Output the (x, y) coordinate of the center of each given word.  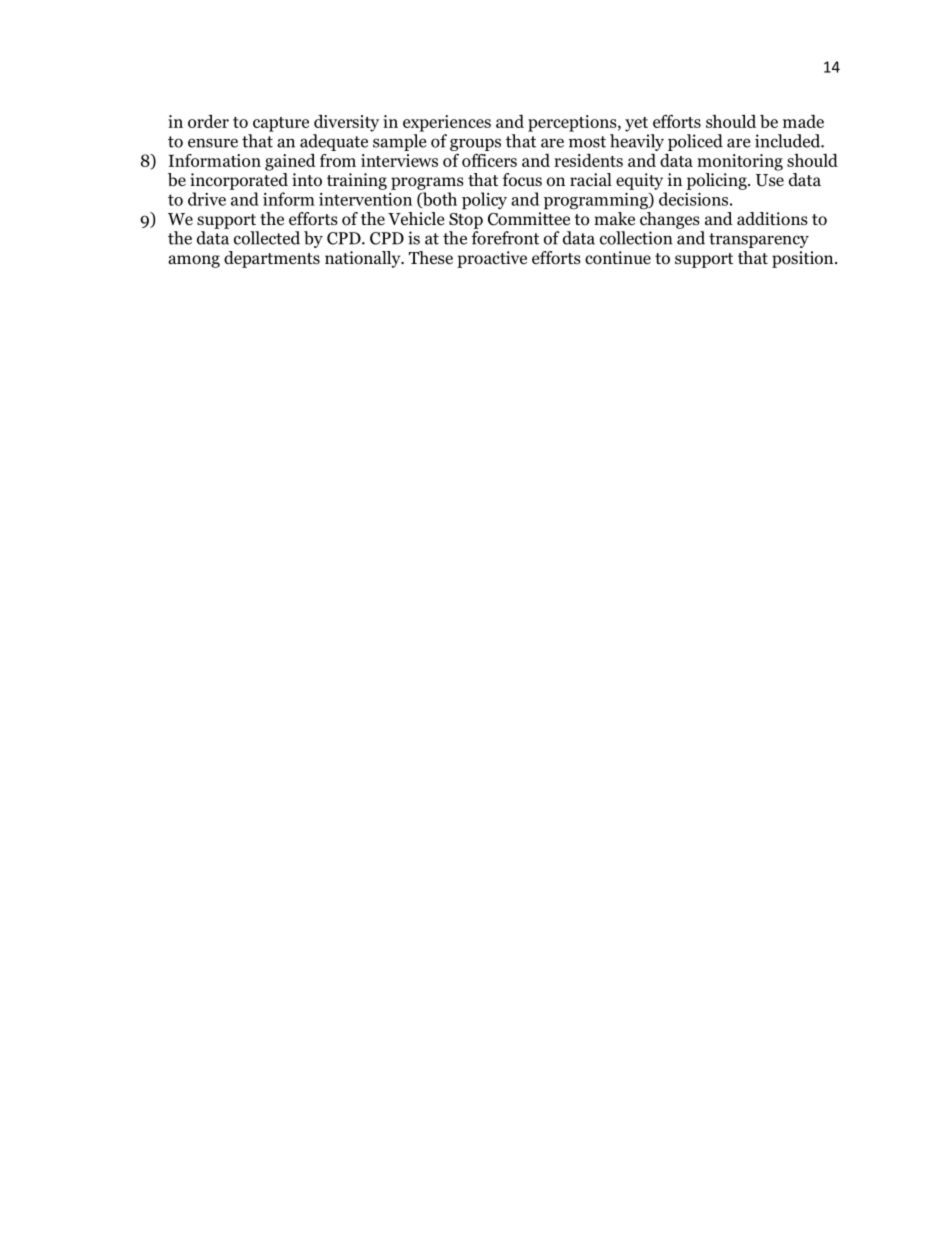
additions (772, 219)
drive (207, 199)
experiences (447, 123)
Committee (529, 219)
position (804, 259)
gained (290, 162)
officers (489, 160)
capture (281, 124)
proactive (492, 259)
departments (272, 259)
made (803, 121)
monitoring (740, 162)
